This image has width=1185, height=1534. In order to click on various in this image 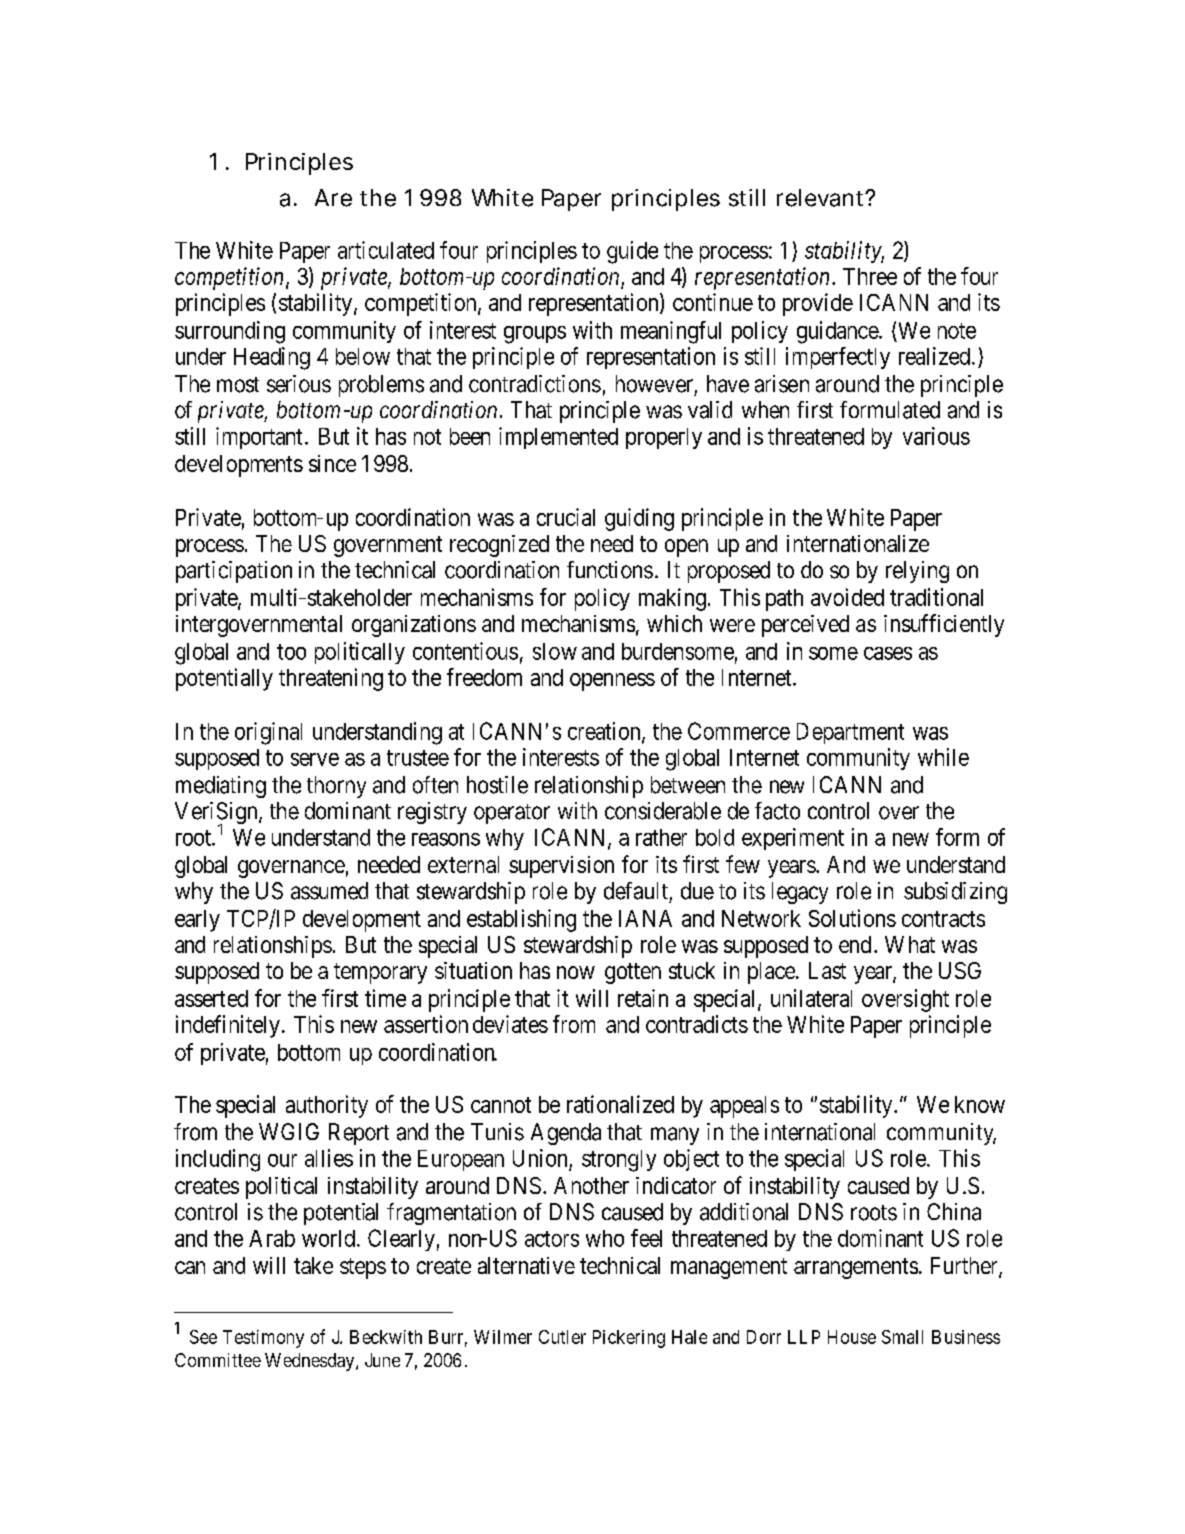, I will do `click(936, 436)`.
